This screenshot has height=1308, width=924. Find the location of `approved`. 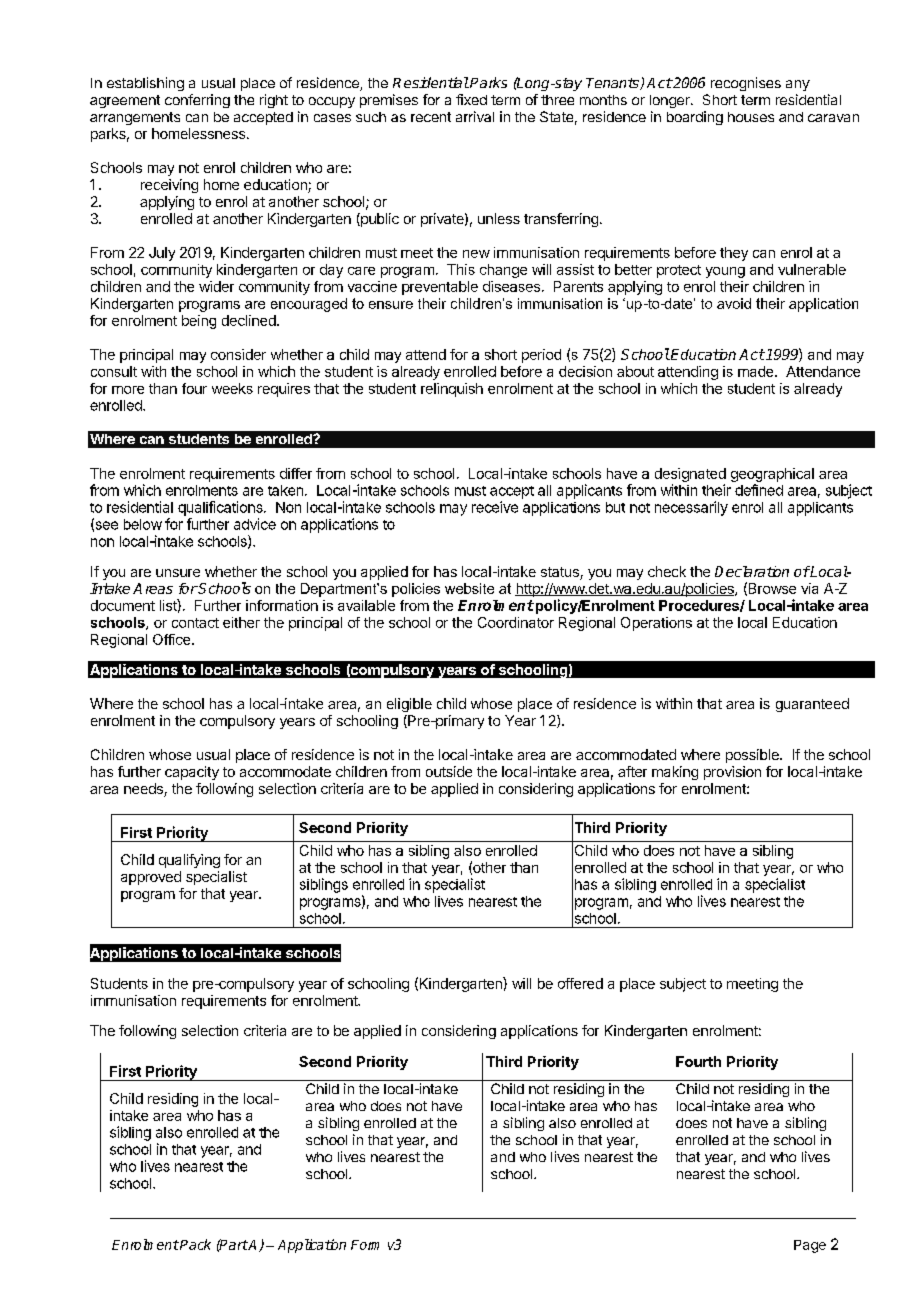

approved is located at coordinates (151, 878).
